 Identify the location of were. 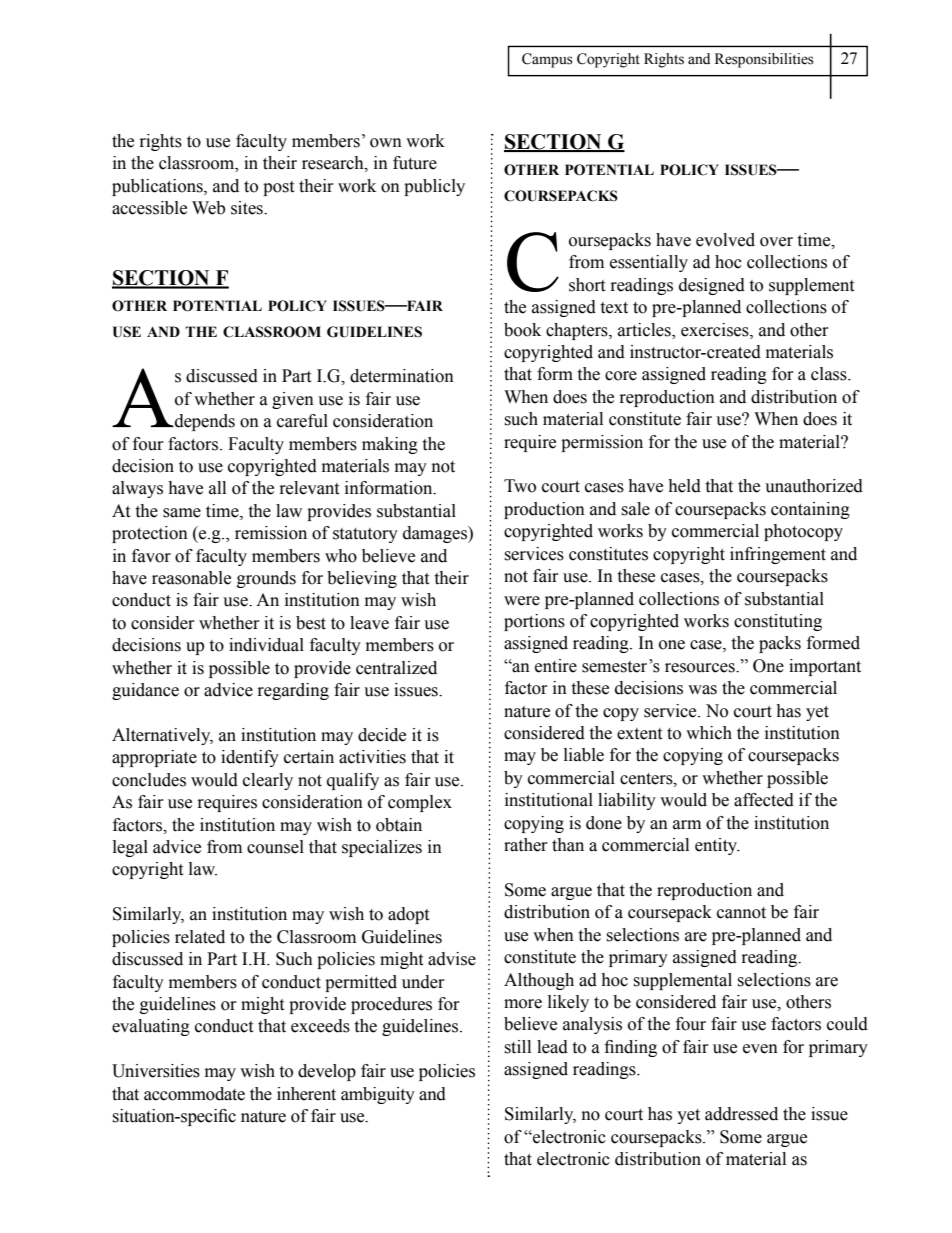
(522, 601).
